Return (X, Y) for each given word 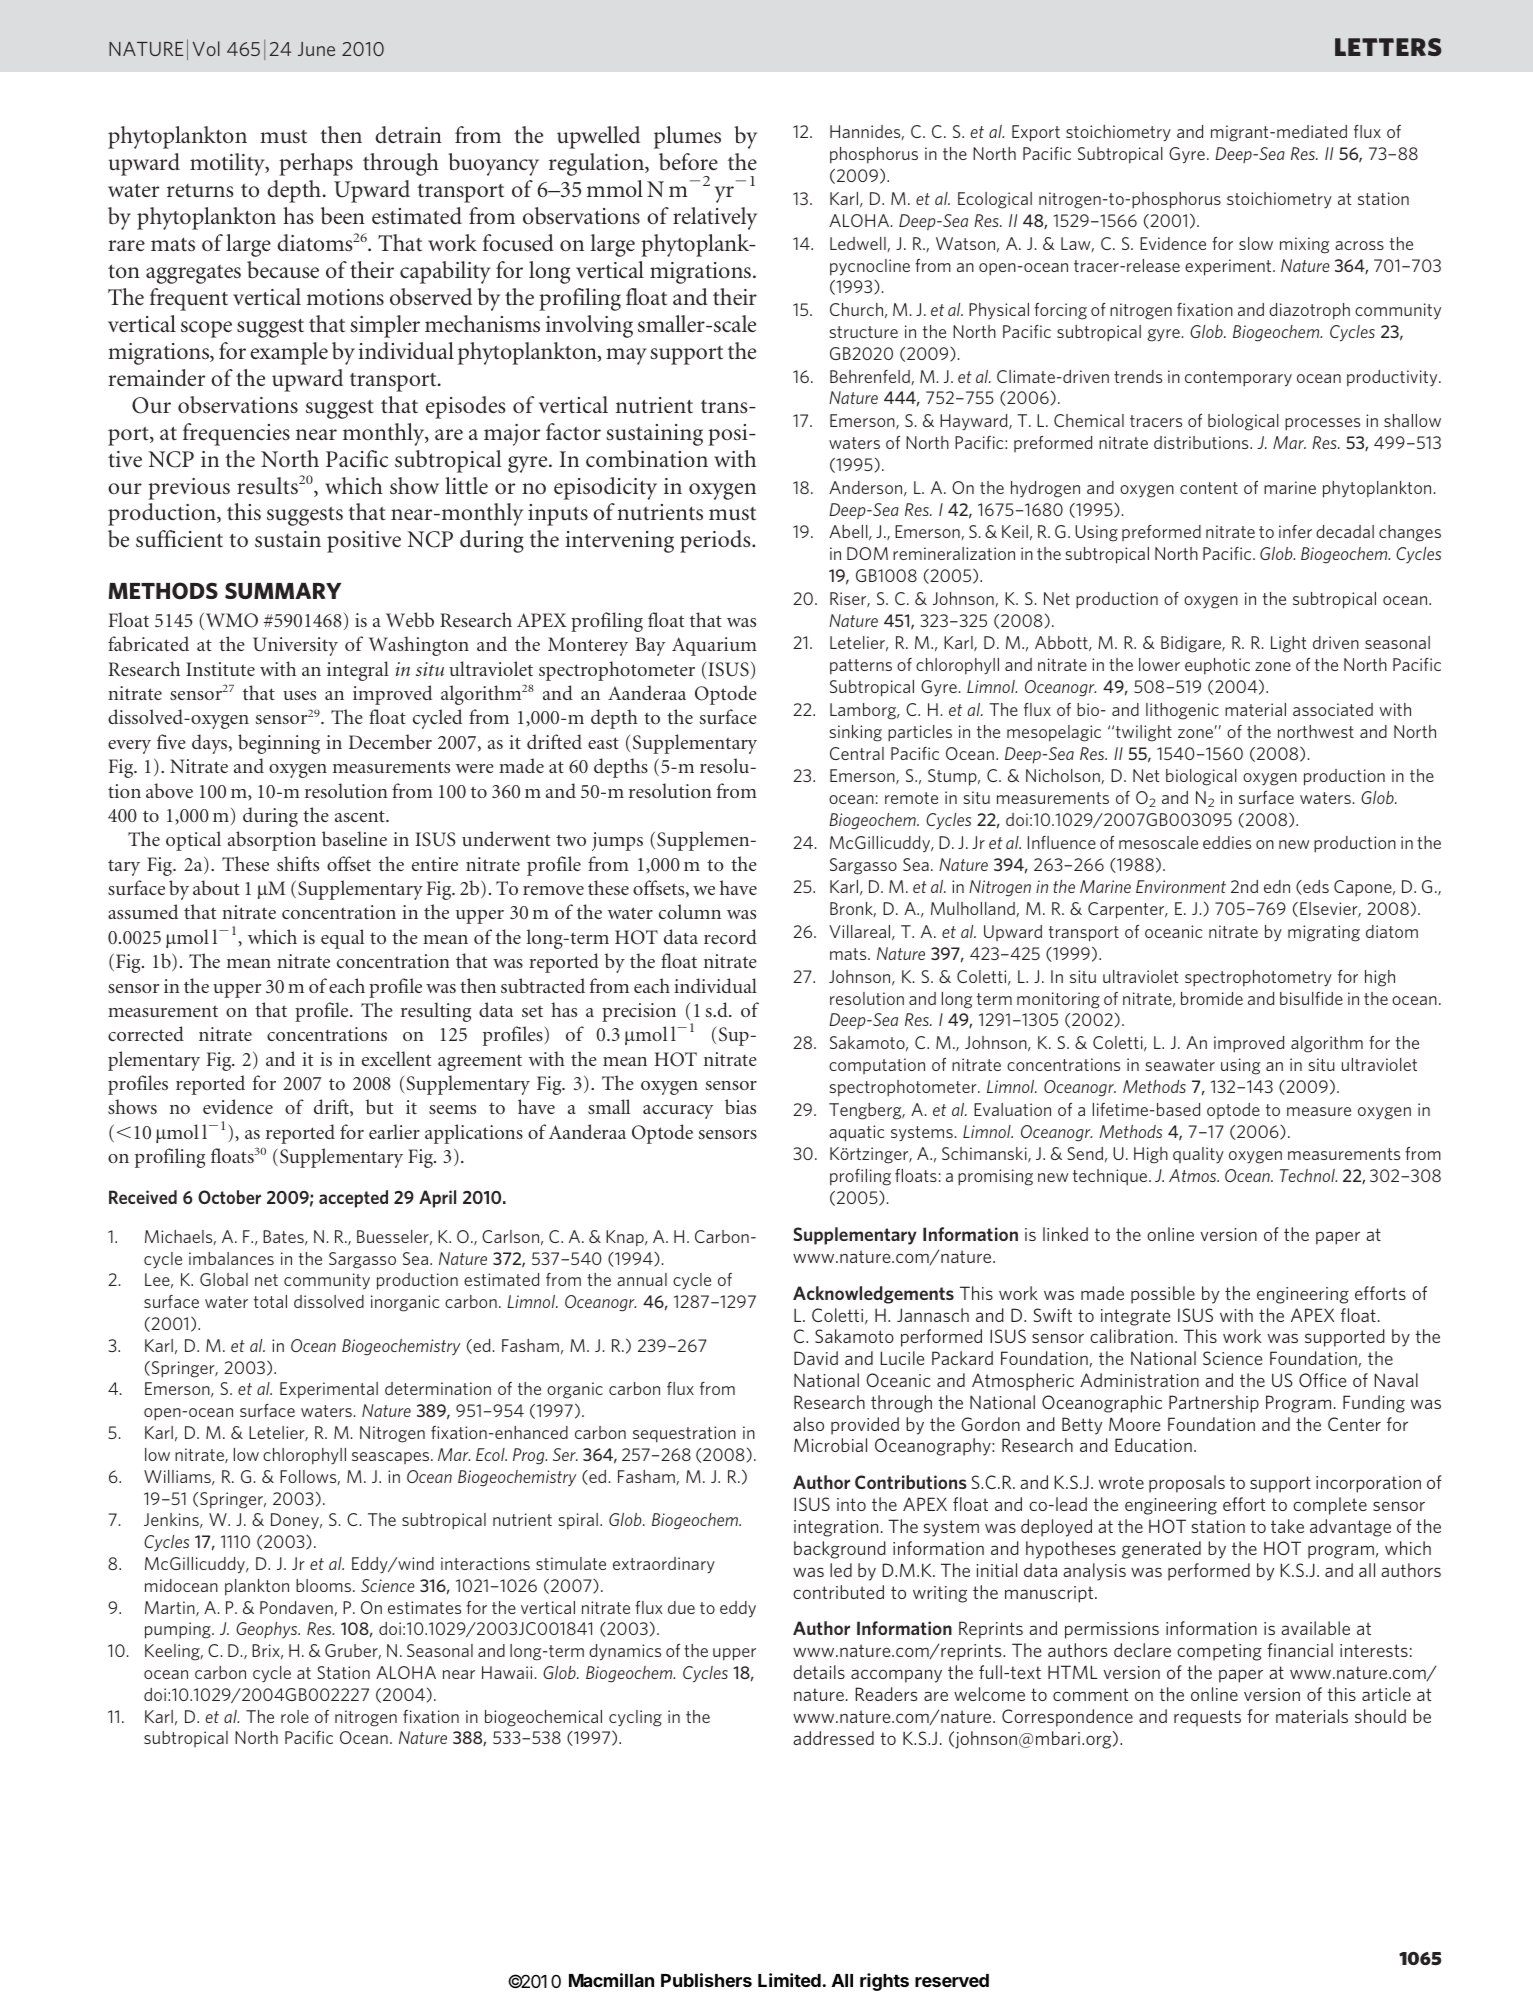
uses (299, 695)
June (316, 49)
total (270, 1301)
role (295, 1716)
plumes (687, 137)
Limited (789, 1980)
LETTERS (1388, 47)
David (816, 1358)
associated (1333, 709)
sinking (856, 733)
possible (1163, 1295)
